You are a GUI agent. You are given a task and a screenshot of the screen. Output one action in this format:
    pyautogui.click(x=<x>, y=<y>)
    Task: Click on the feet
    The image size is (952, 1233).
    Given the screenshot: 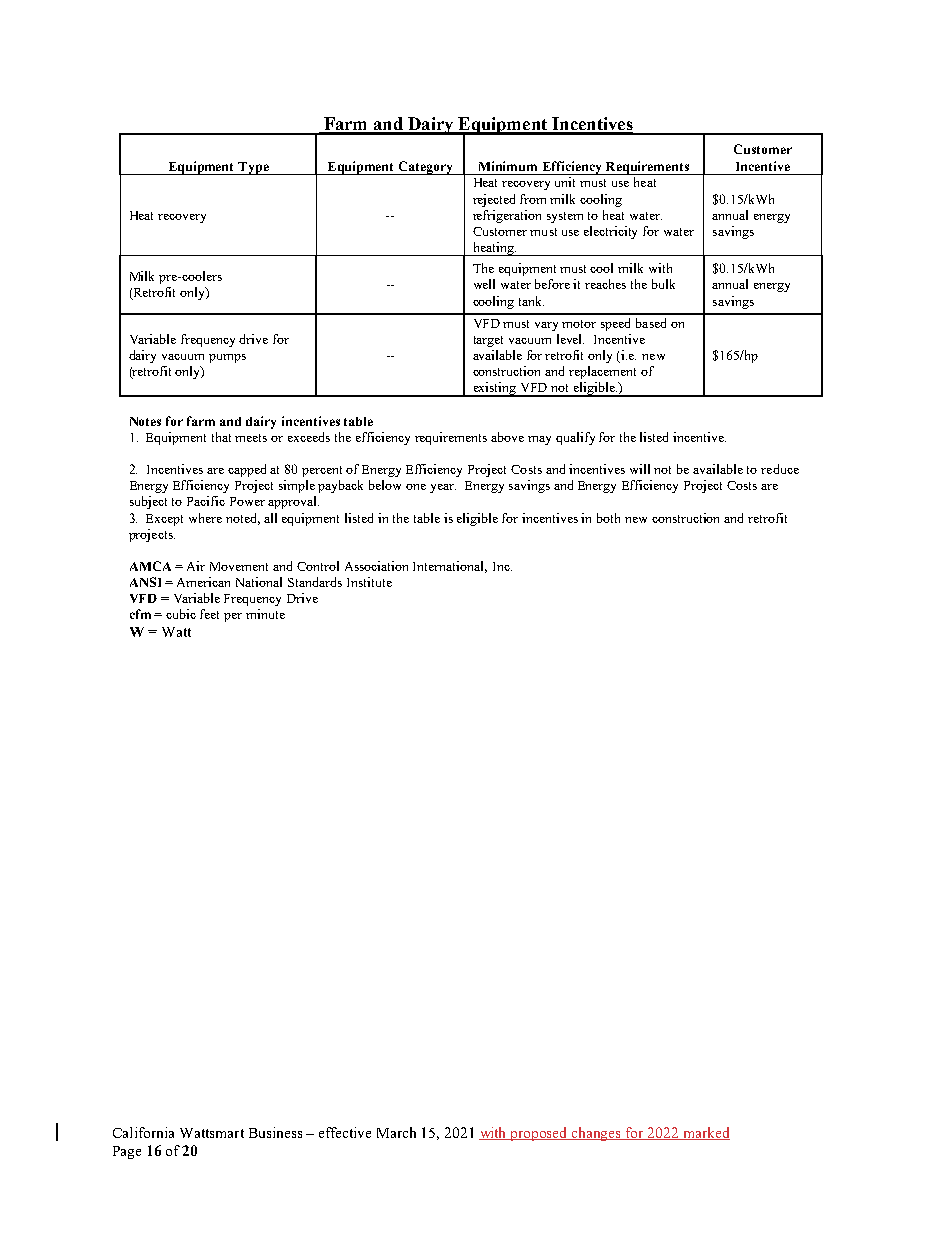 What is the action you would take?
    pyautogui.click(x=209, y=614)
